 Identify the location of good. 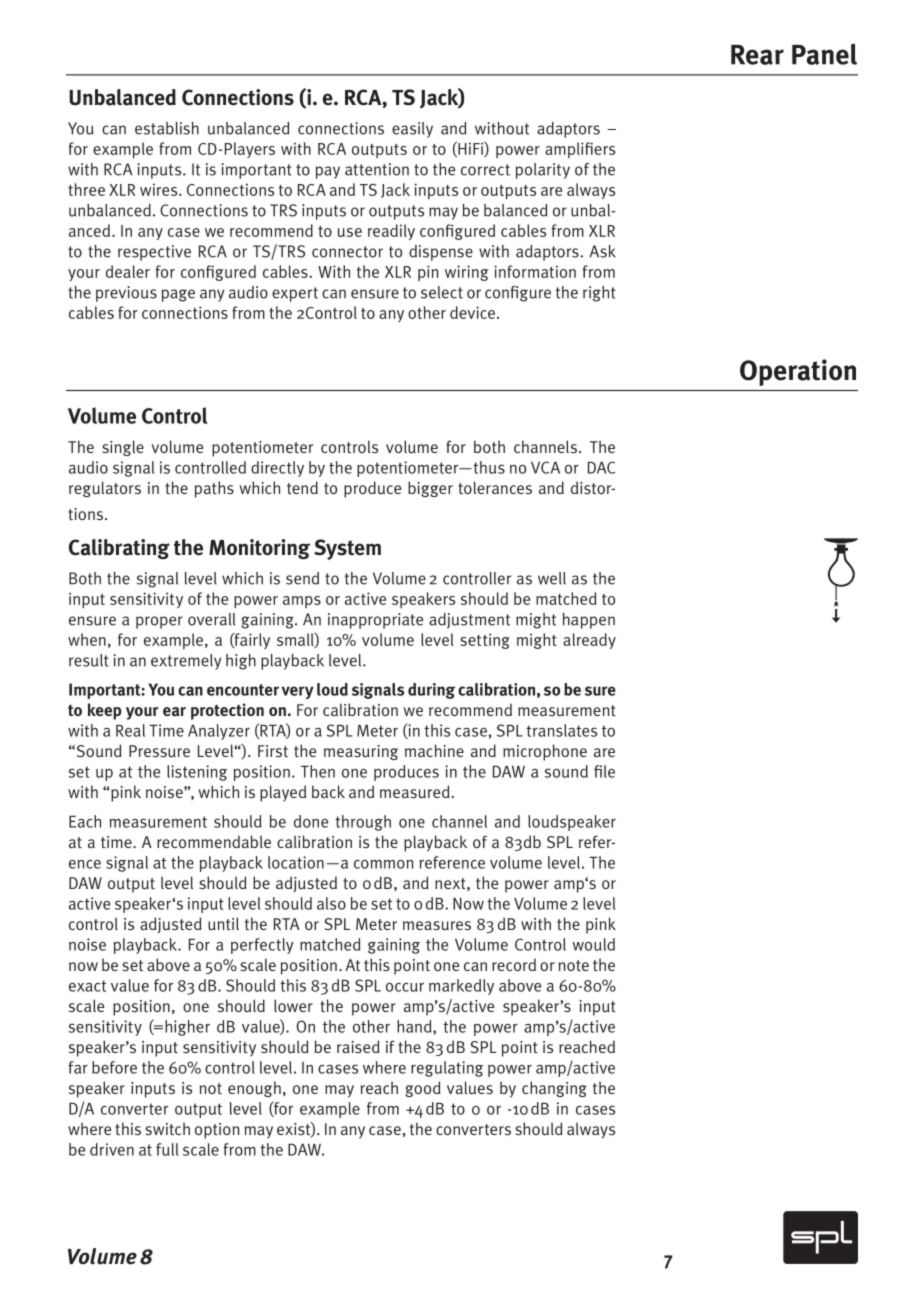
(423, 1089).
